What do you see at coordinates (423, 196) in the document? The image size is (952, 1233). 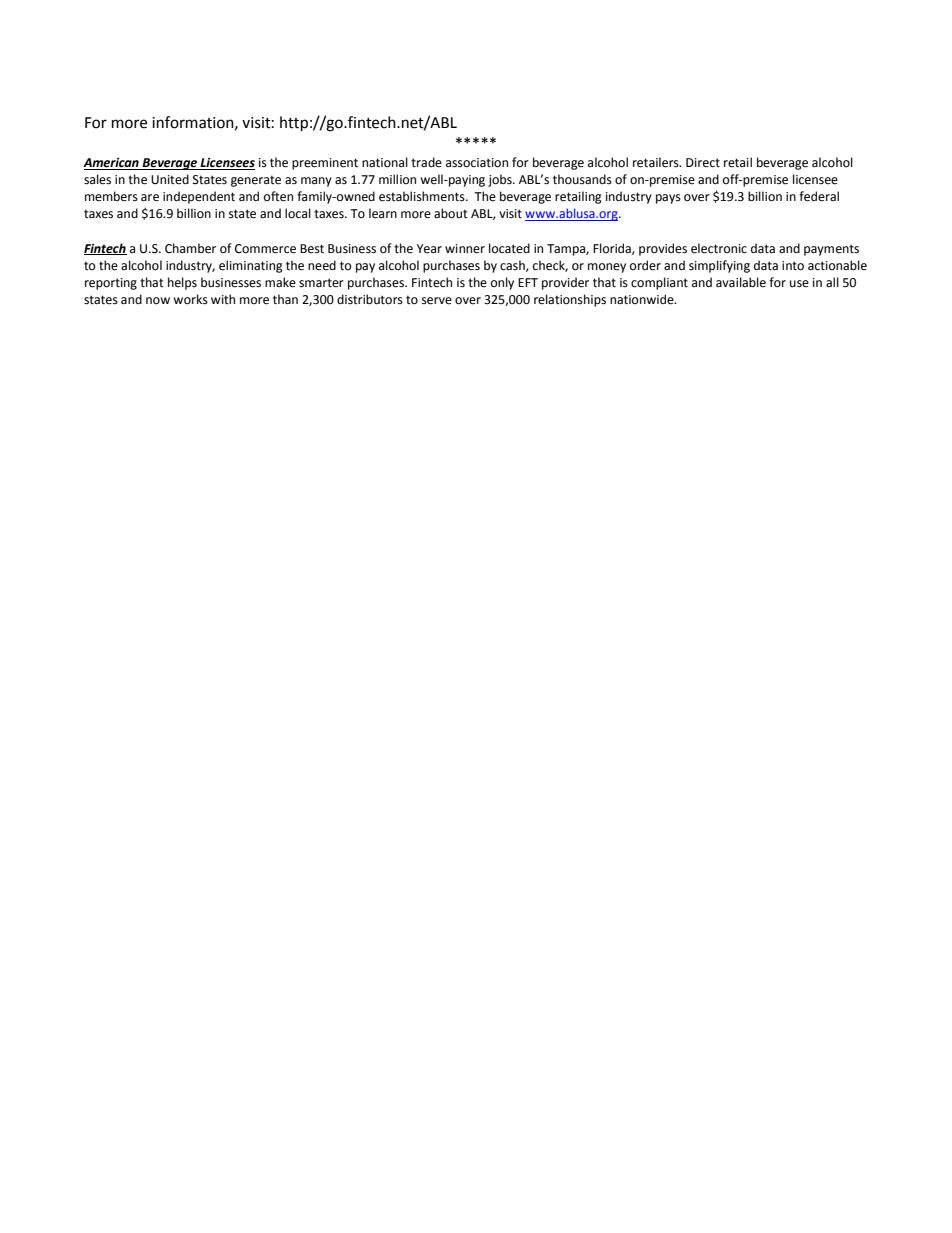 I see `establishments` at bounding box center [423, 196].
